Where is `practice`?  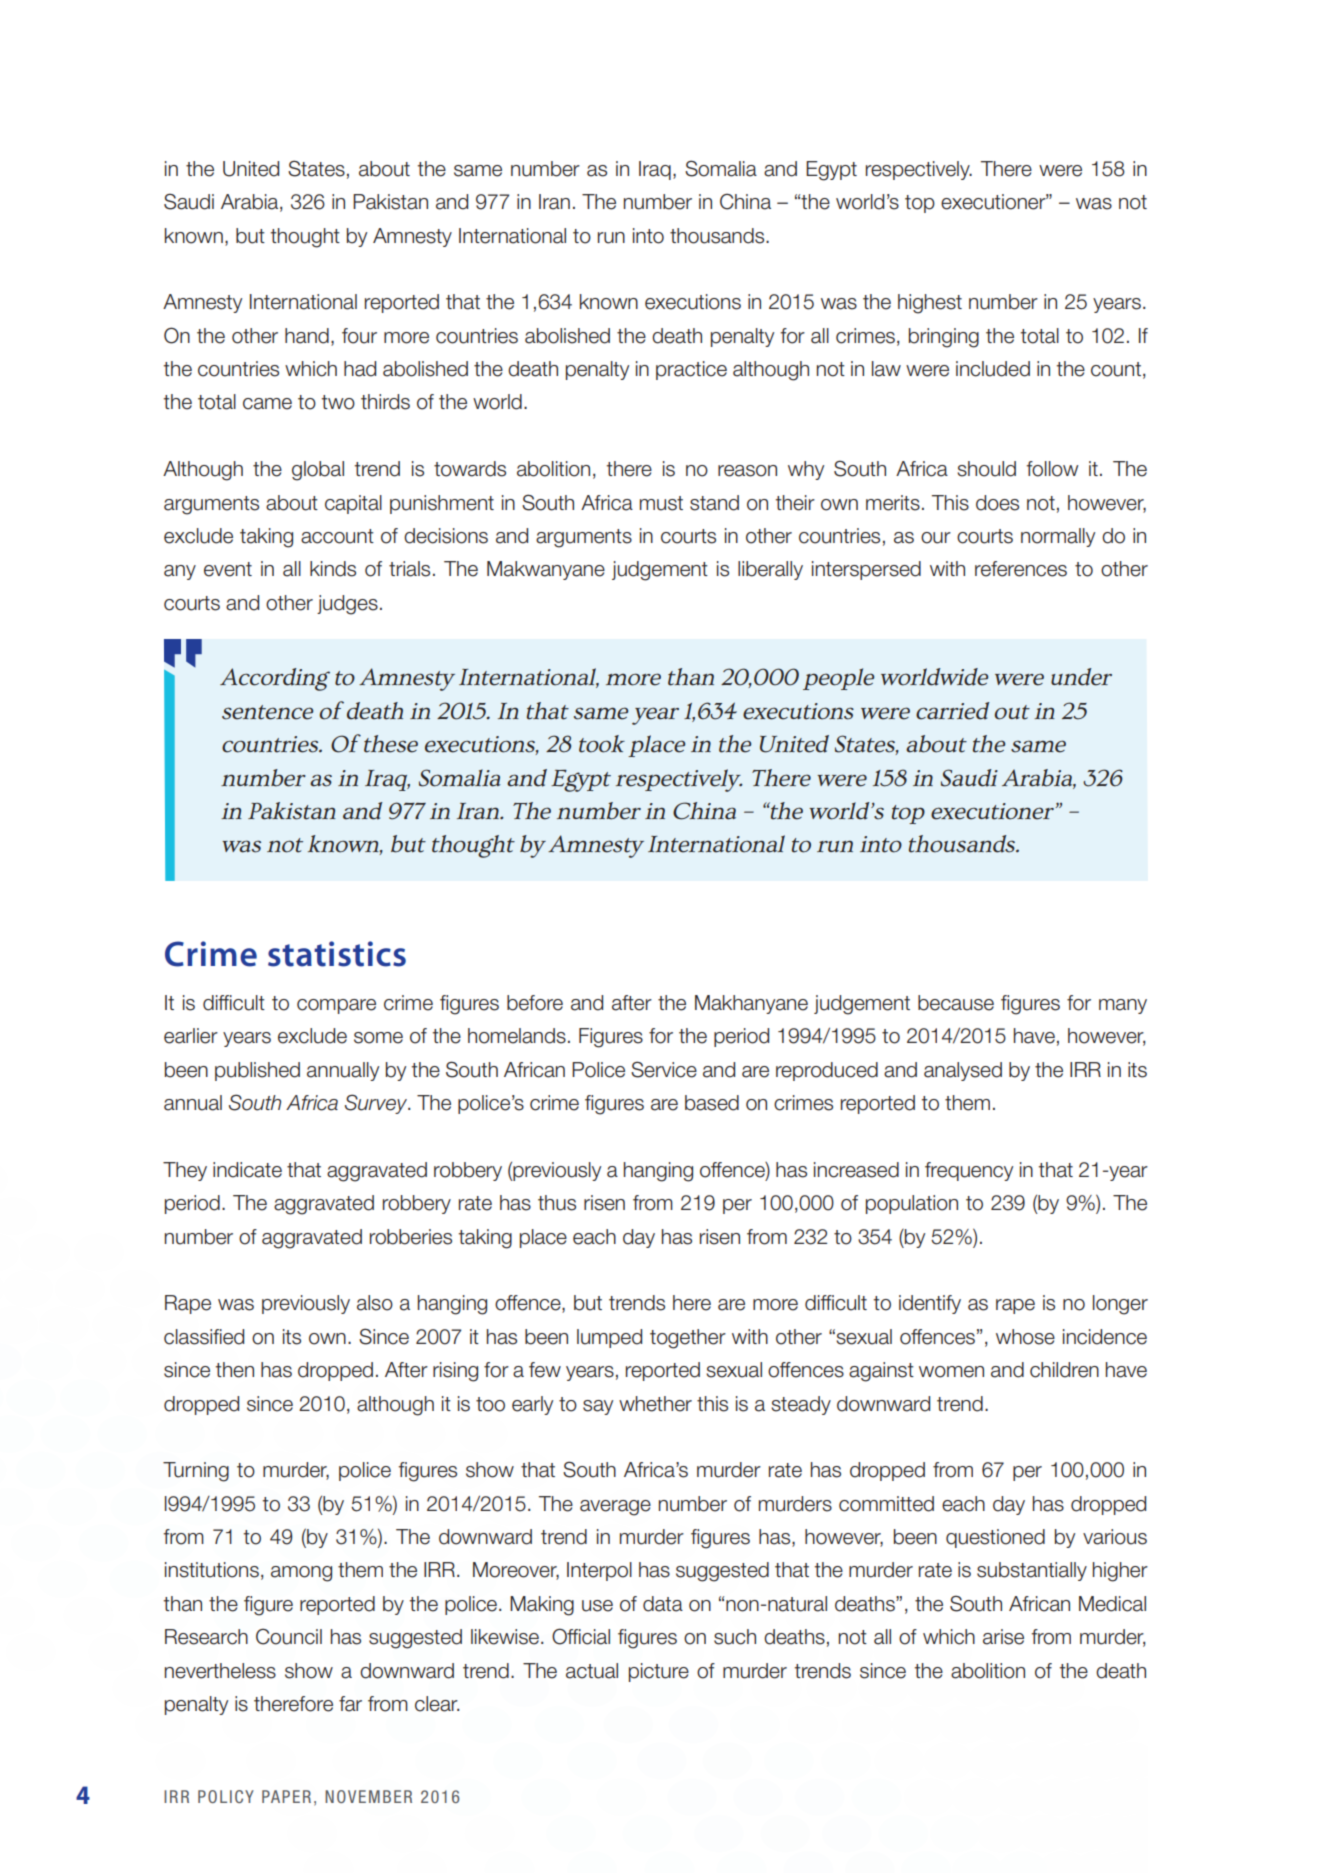
practice is located at coordinates (691, 370).
